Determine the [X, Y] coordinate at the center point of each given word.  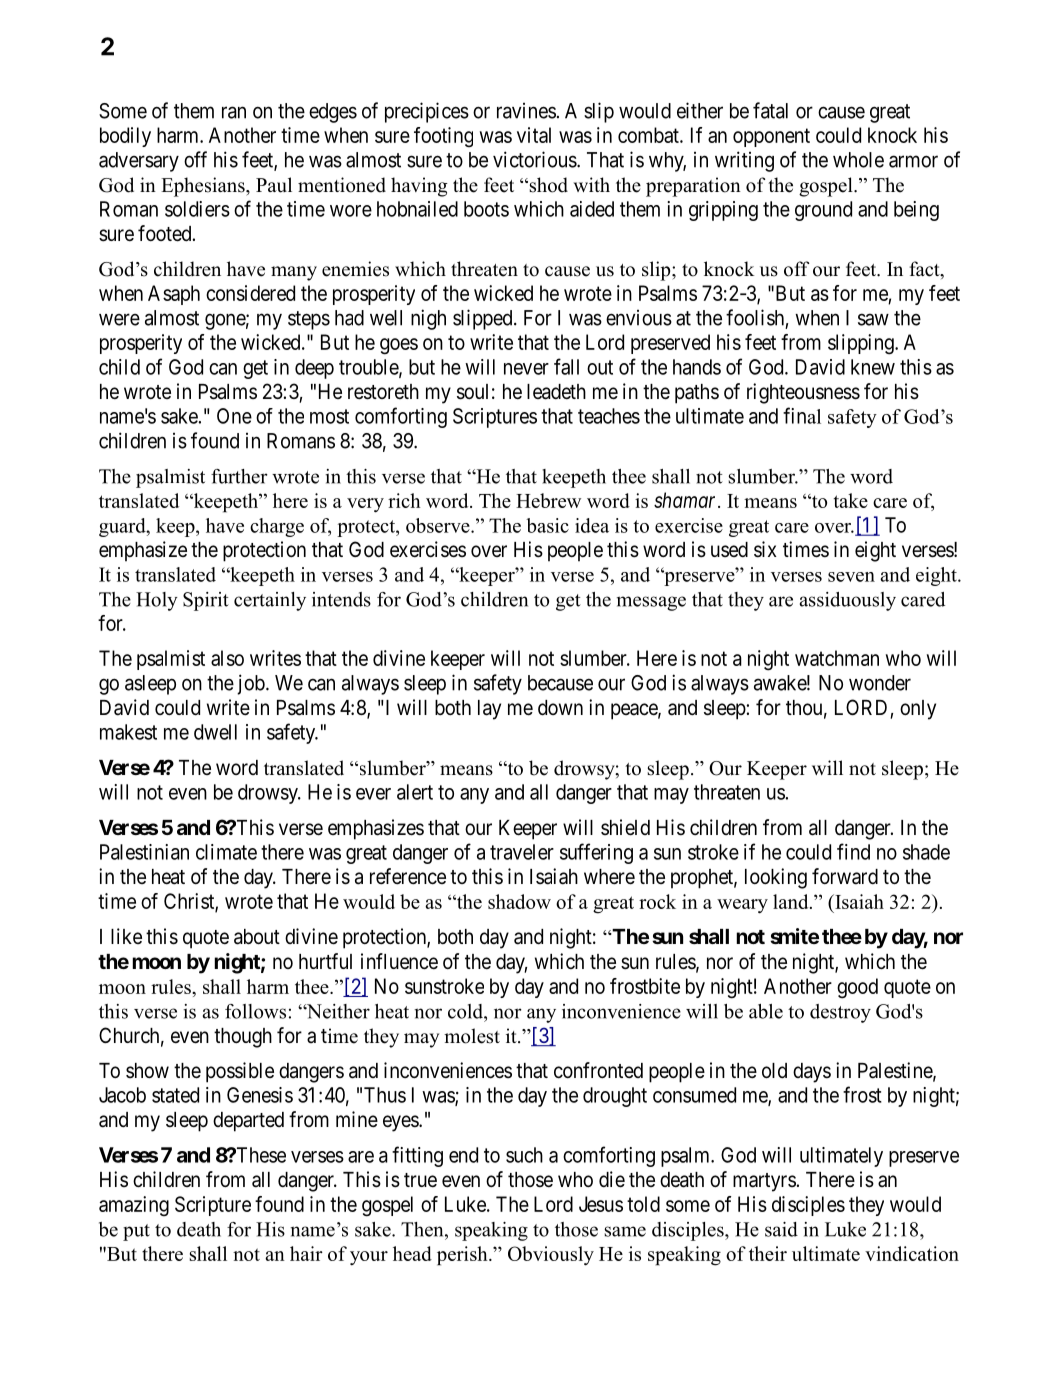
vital [534, 135]
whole [858, 160]
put [136, 1232]
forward [845, 876]
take [851, 500]
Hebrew [548, 500]
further [239, 476]
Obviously [551, 1256]
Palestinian [144, 852]
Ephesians [204, 187]
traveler [522, 852]
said [781, 1229]
